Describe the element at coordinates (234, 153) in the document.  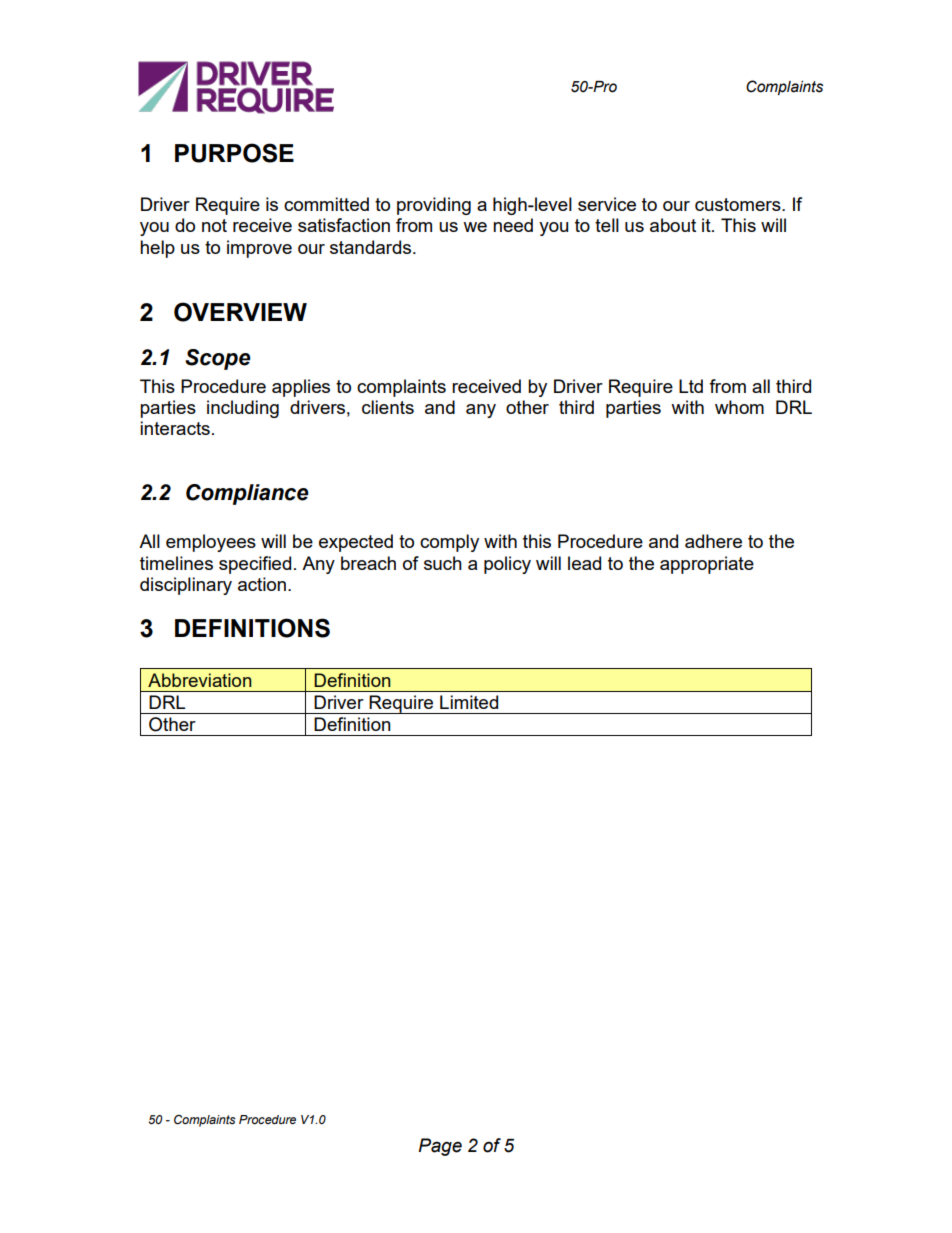
I see `PURPOSE` at that location.
